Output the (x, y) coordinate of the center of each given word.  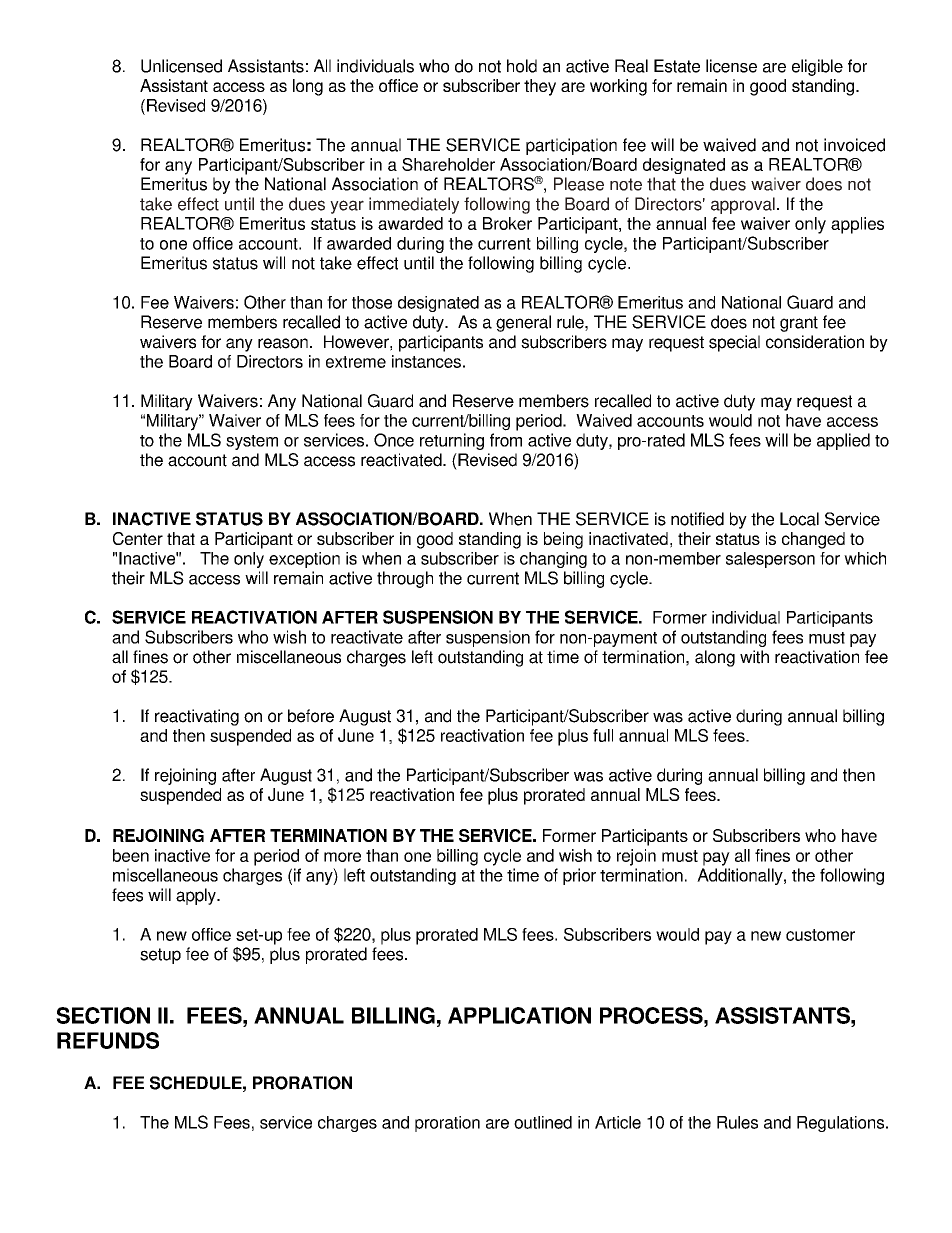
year (347, 207)
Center (138, 538)
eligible (817, 67)
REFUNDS (108, 1040)
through (405, 579)
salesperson (770, 560)
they (540, 87)
